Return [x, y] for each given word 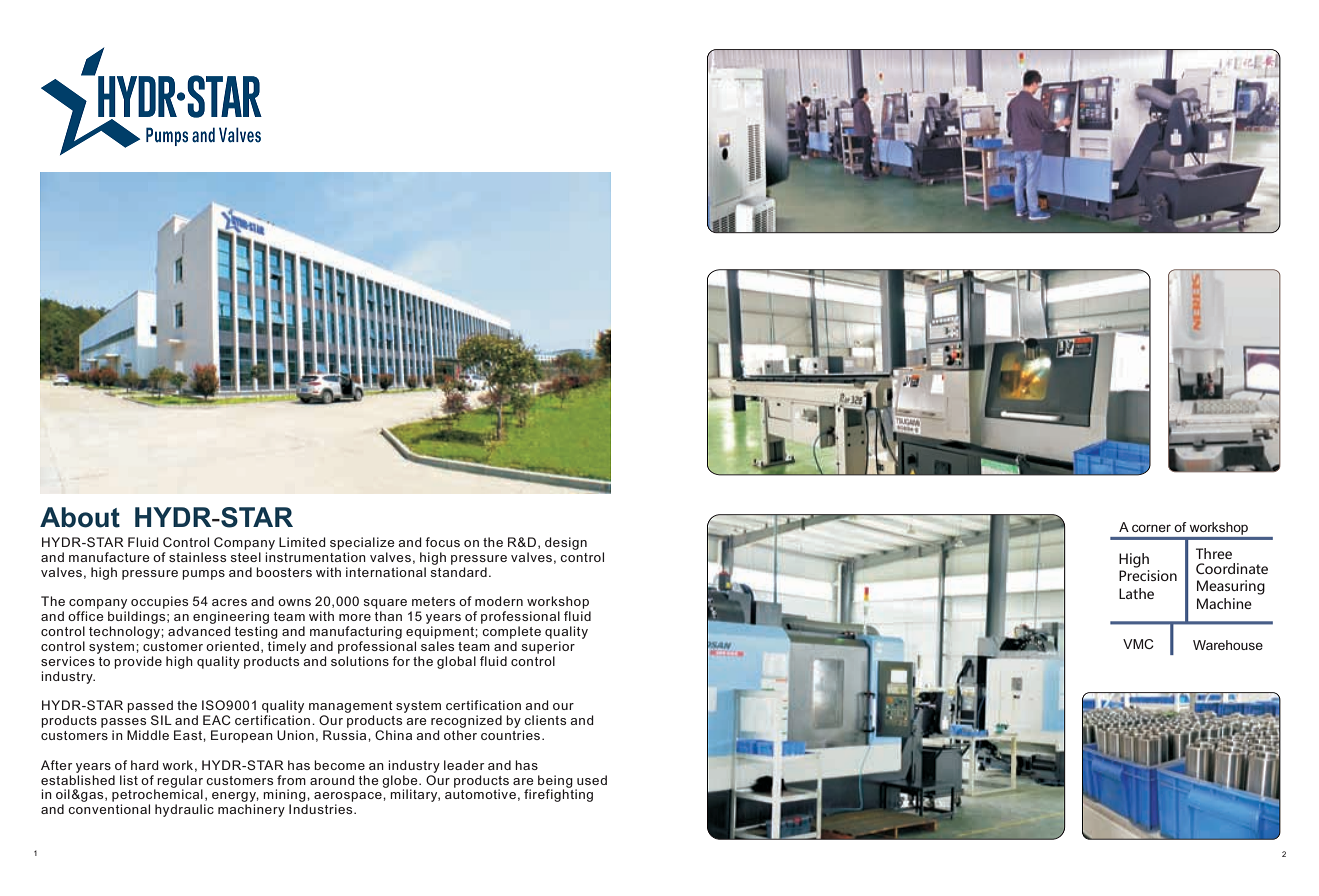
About [80, 517]
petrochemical [158, 796]
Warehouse [1228, 645]
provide [138, 662]
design [566, 543]
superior [548, 647]
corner [1151, 528]
